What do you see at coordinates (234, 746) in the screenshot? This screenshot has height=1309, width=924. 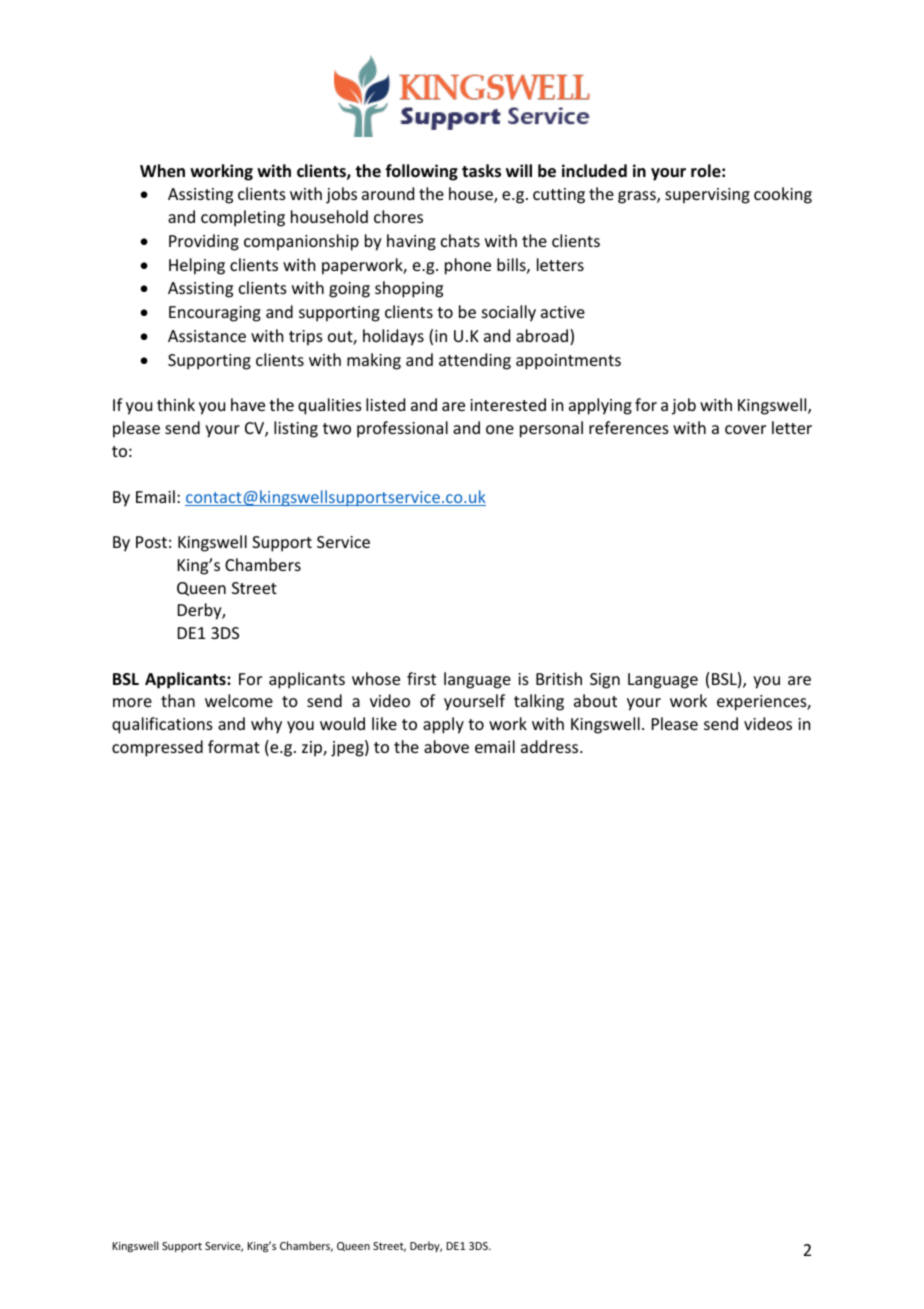 I see `format` at bounding box center [234, 746].
